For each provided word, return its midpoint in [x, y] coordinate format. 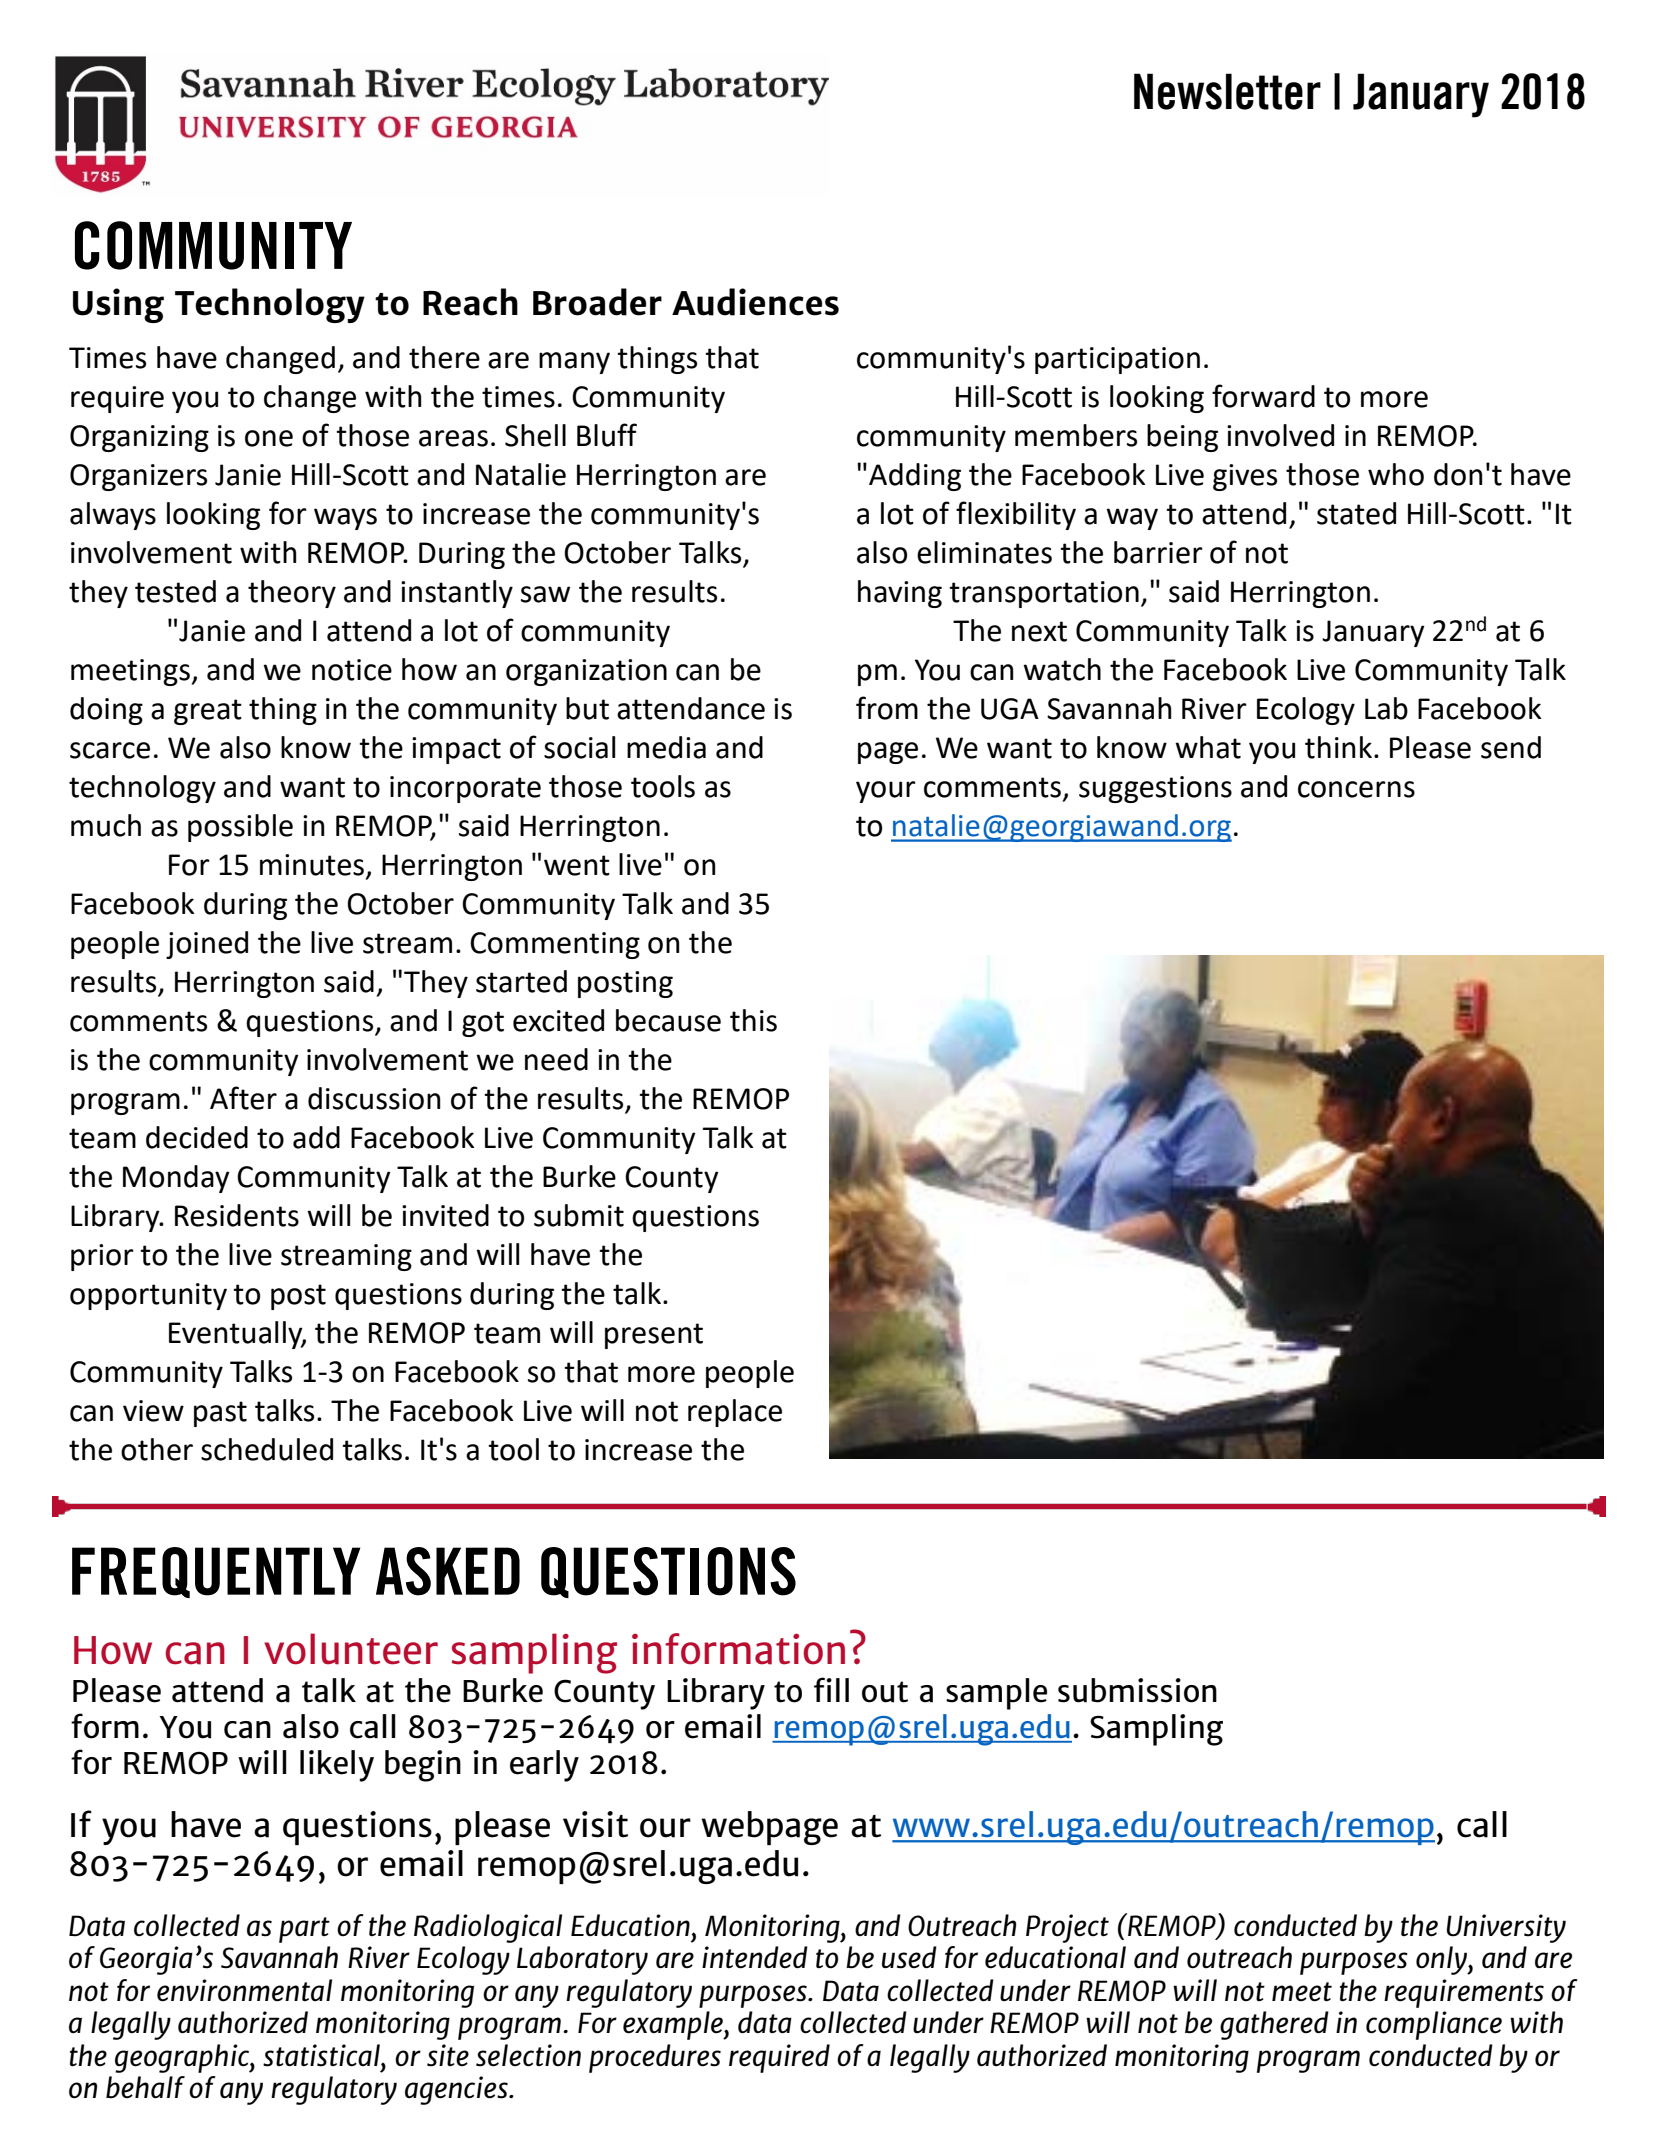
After [243, 1098]
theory [292, 594]
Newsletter [1227, 91]
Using [118, 305]
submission [1137, 1690]
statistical [322, 2055]
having [900, 594]
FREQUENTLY [216, 1572]
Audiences [755, 302]
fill [831, 1689]
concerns [1356, 789]
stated [1356, 513]
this [753, 1020]
